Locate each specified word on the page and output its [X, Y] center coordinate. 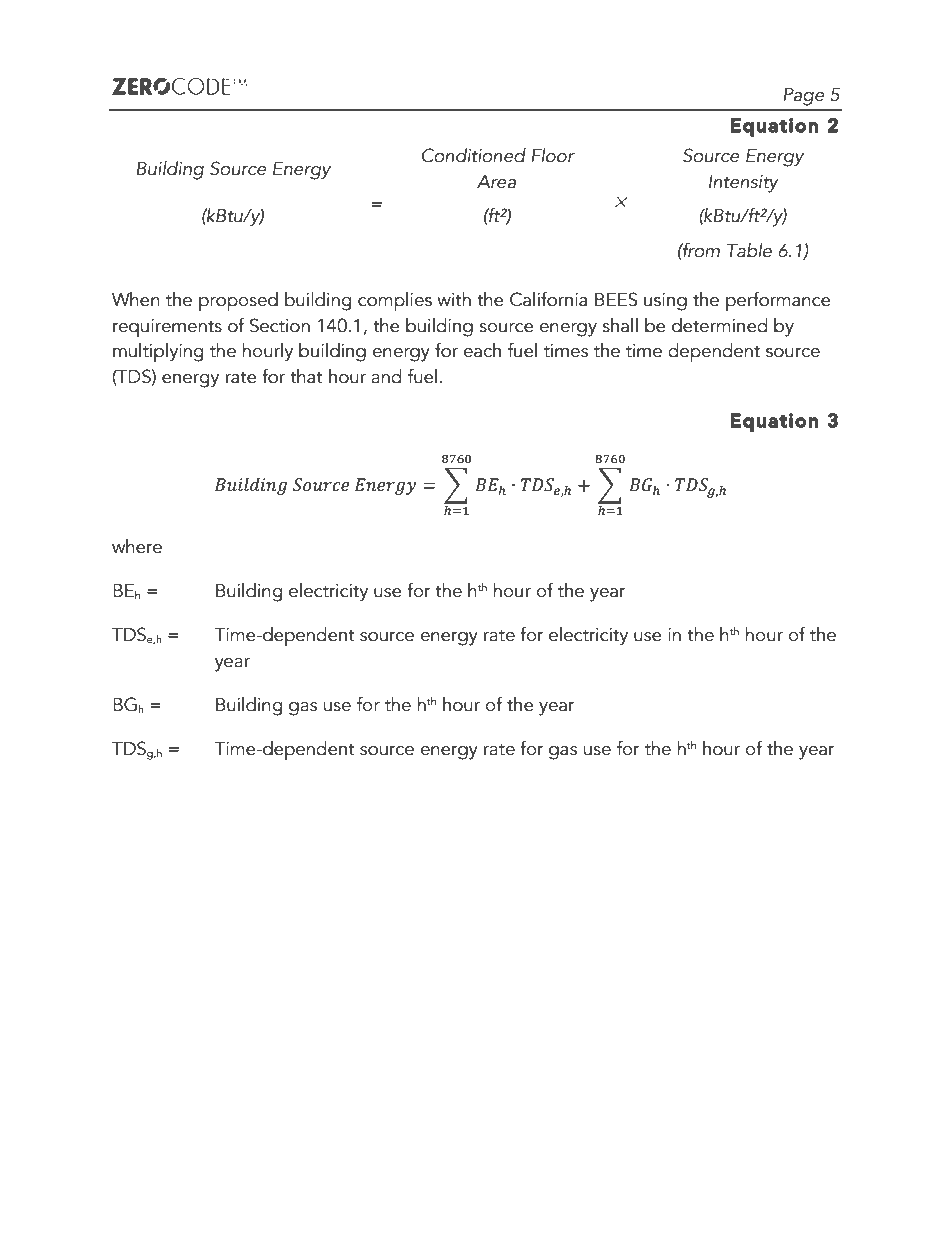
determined [719, 325]
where [137, 546]
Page [804, 97]
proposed [238, 302]
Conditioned [474, 155]
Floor [553, 155]
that [306, 376]
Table [749, 250]
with [454, 299]
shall [620, 325]
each [482, 350]
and [386, 376]
